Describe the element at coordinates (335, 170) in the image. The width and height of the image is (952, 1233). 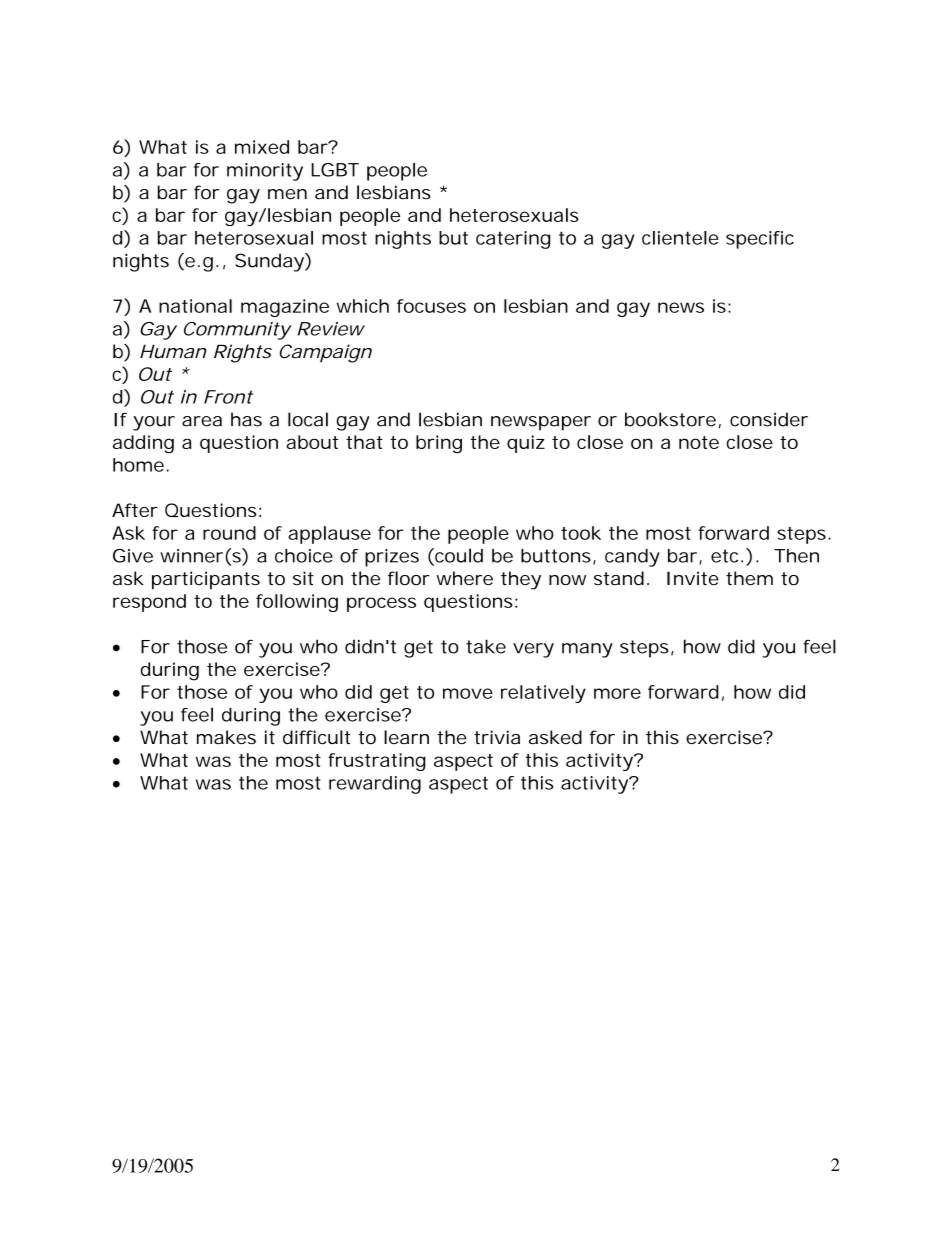
I see `LGBT` at that location.
